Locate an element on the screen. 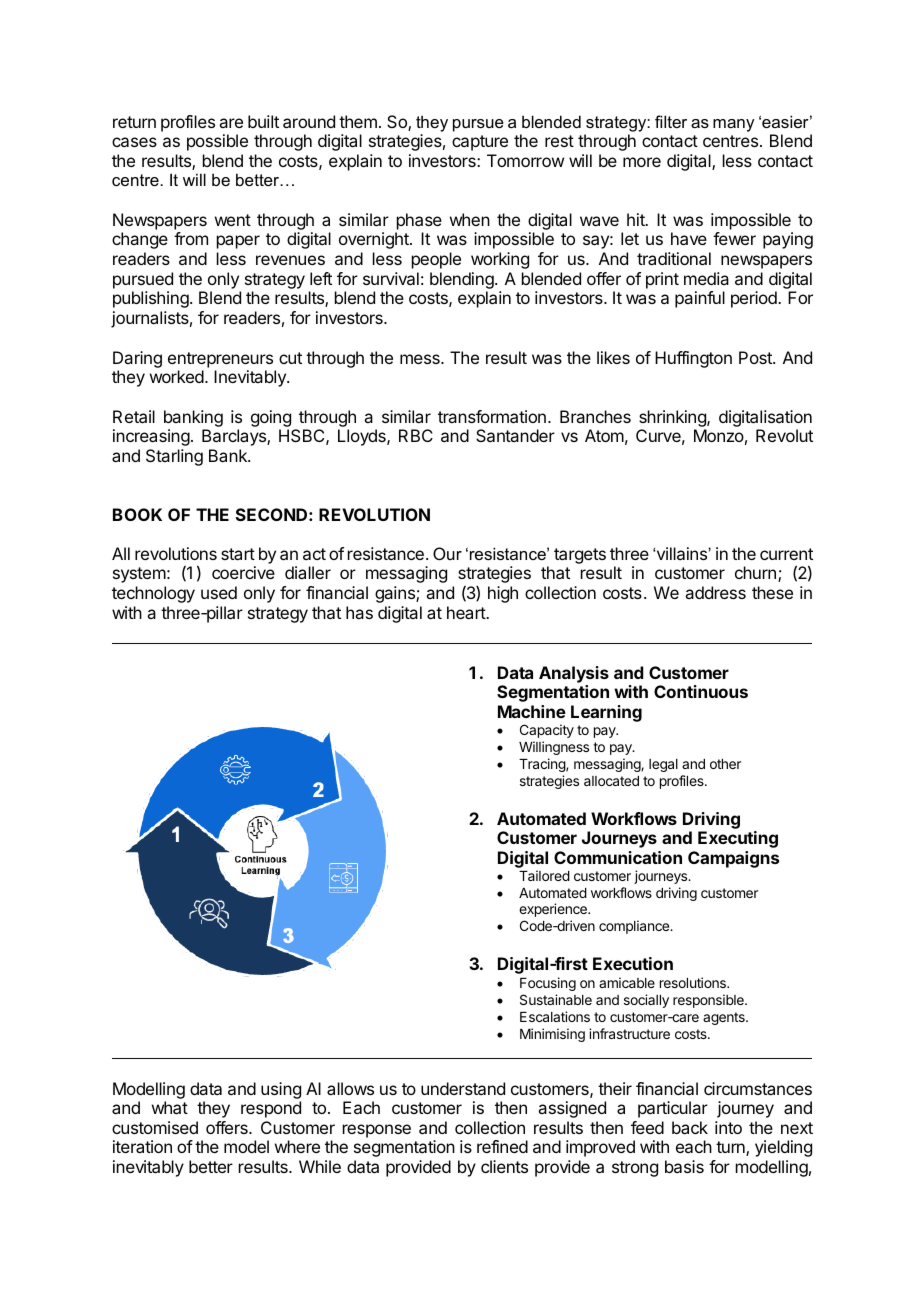  built is located at coordinates (263, 121).
